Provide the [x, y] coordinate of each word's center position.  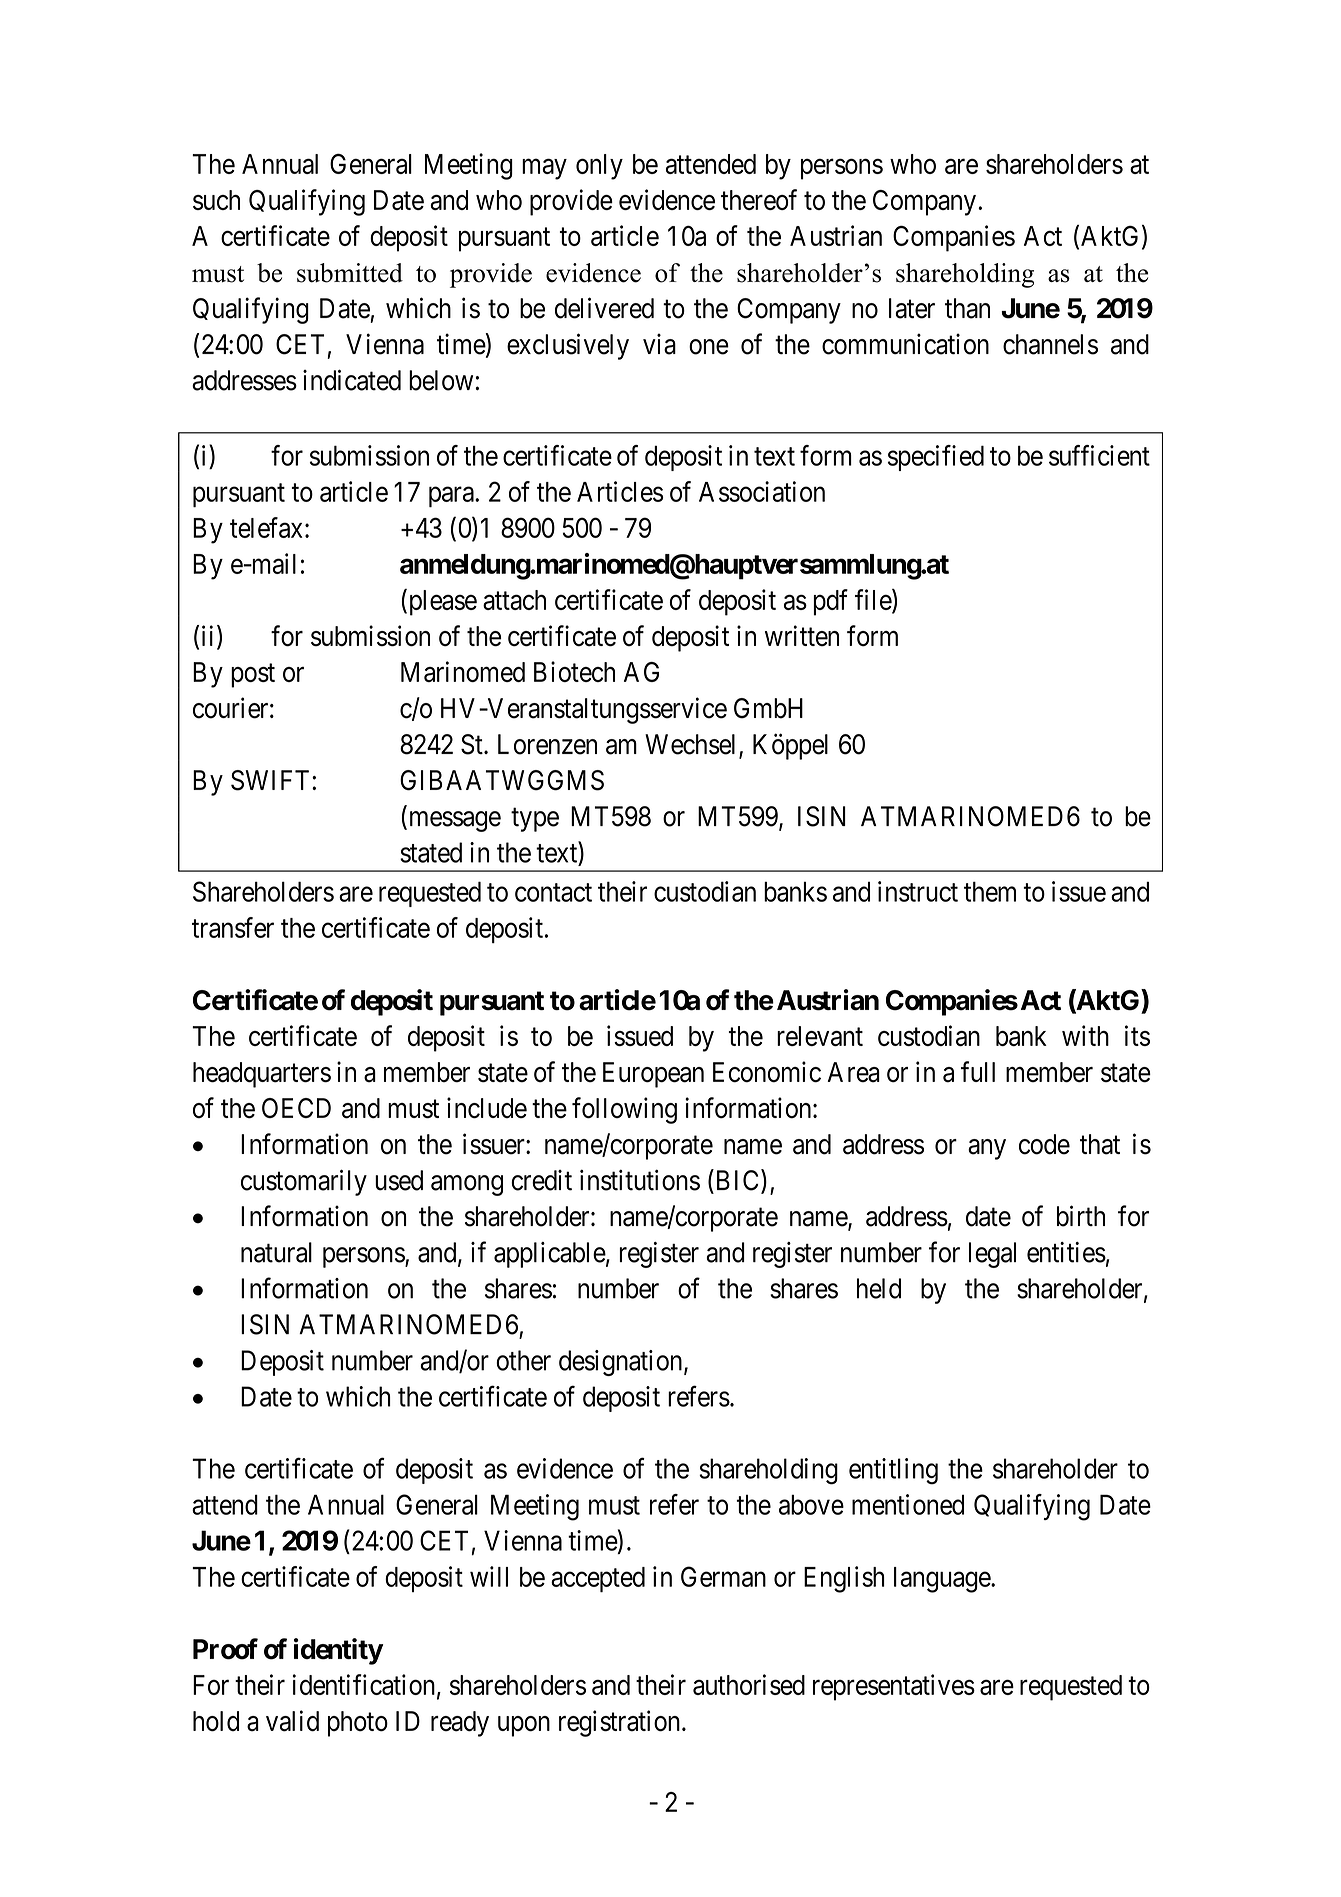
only [599, 167]
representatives [894, 1687]
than [967, 308]
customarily [304, 1182]
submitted [350, 273]
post [253, 676]
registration [621, 1723]
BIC [737, 1181]
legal [992, 1255]
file [874, 600]
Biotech [574, 671]
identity [338, 1651]
